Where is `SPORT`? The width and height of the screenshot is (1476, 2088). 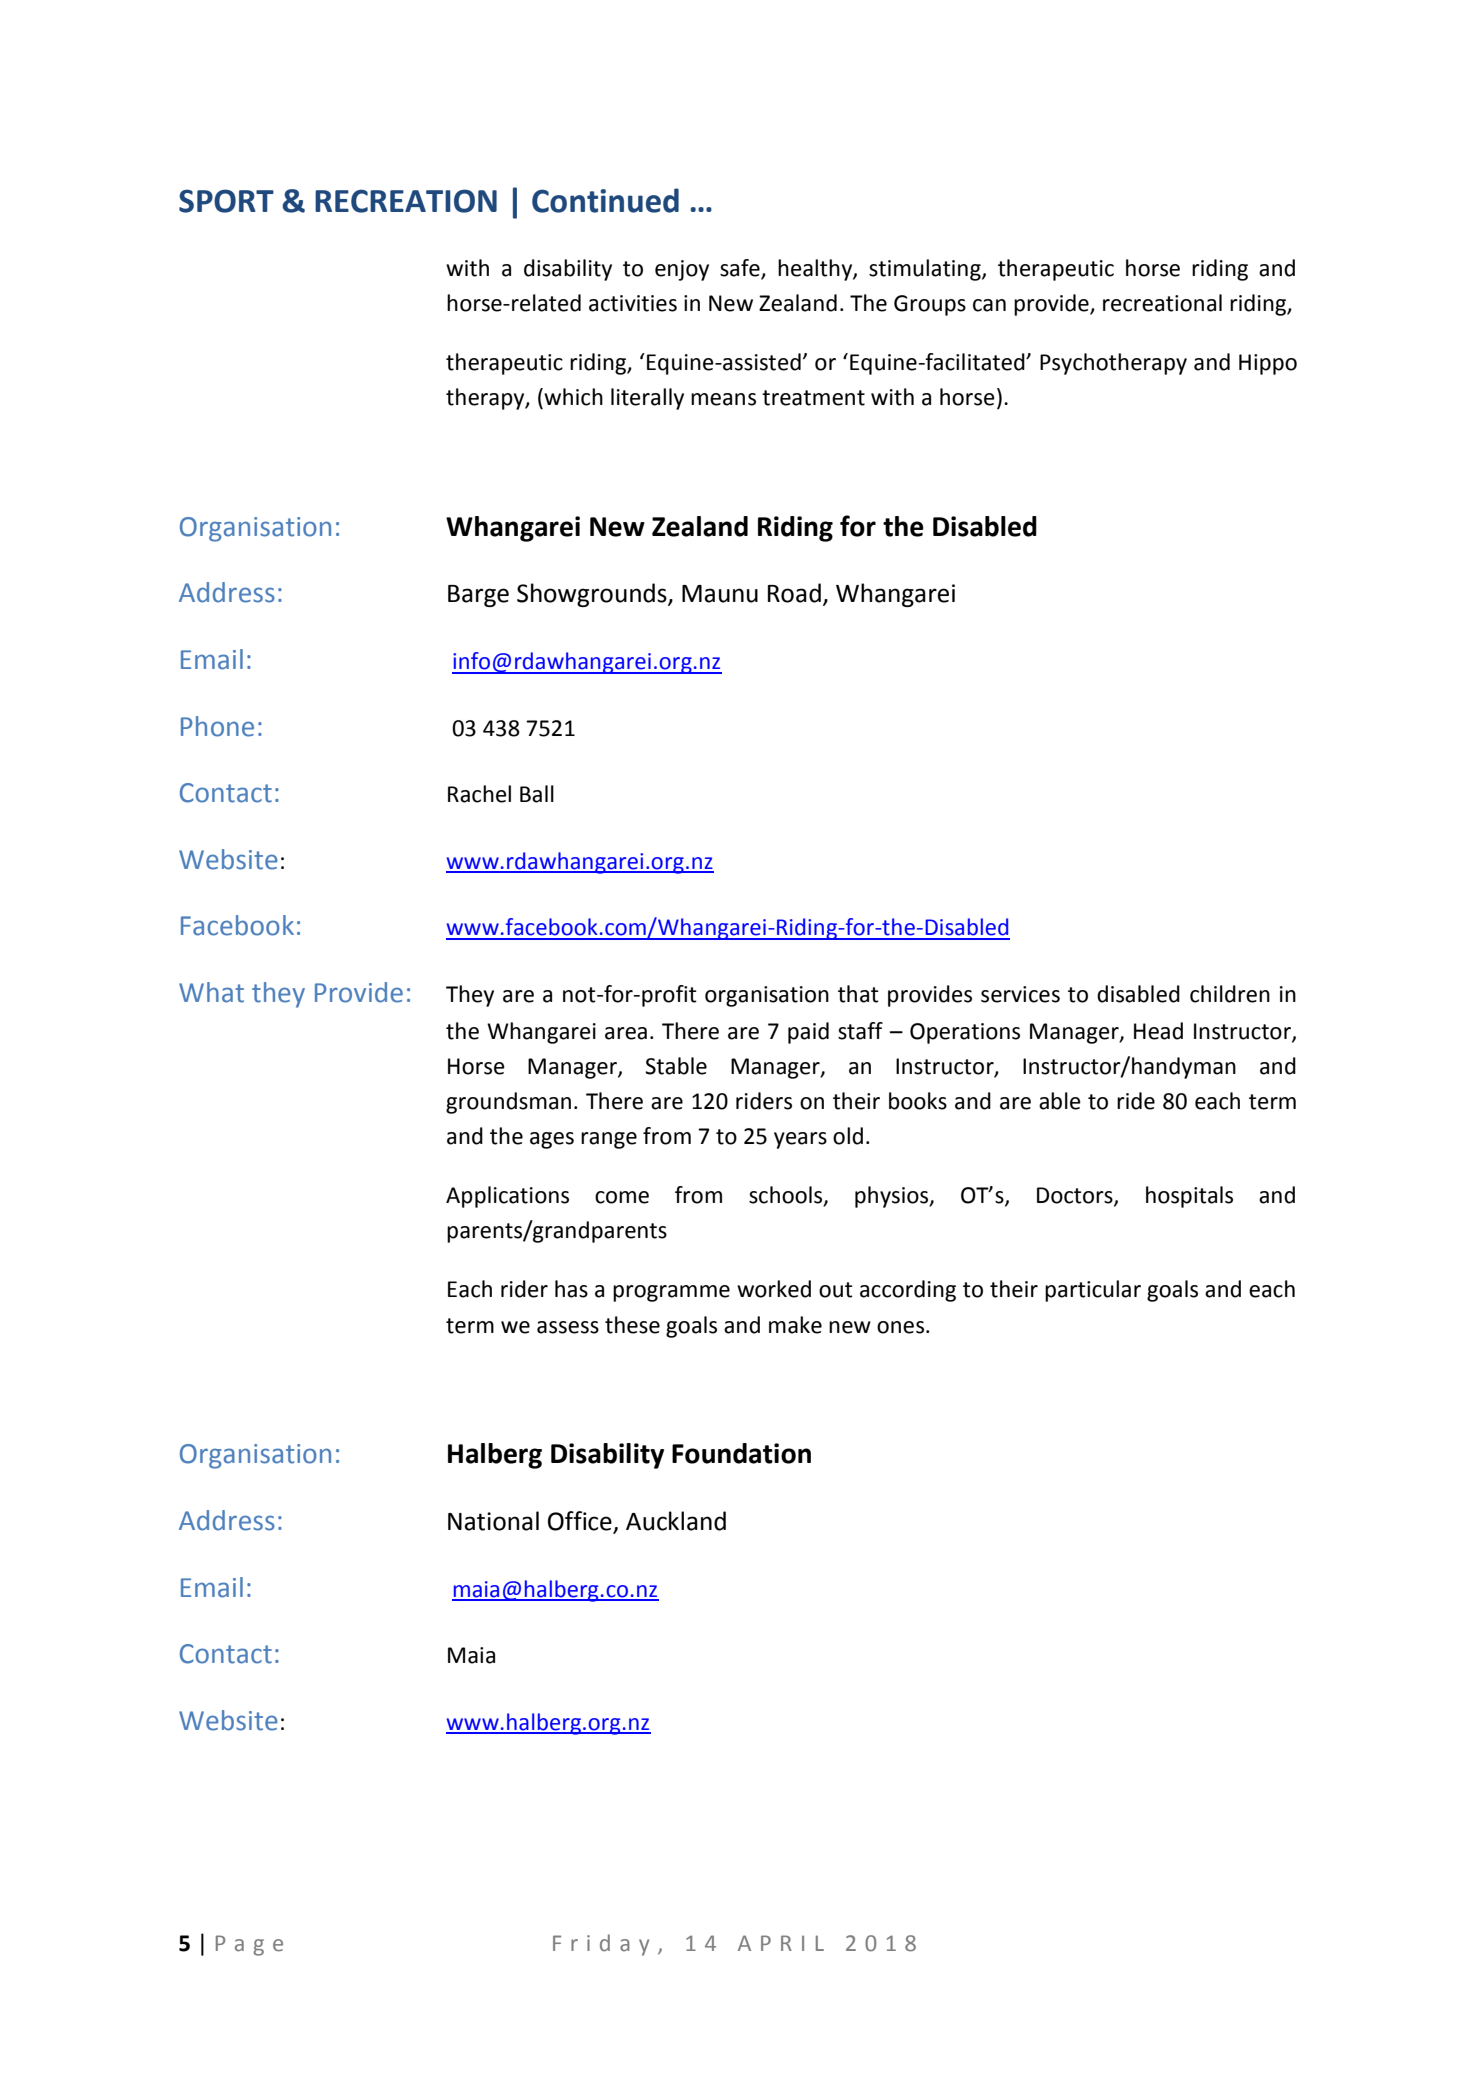 SPORT is located at coordinates (226, 201).
